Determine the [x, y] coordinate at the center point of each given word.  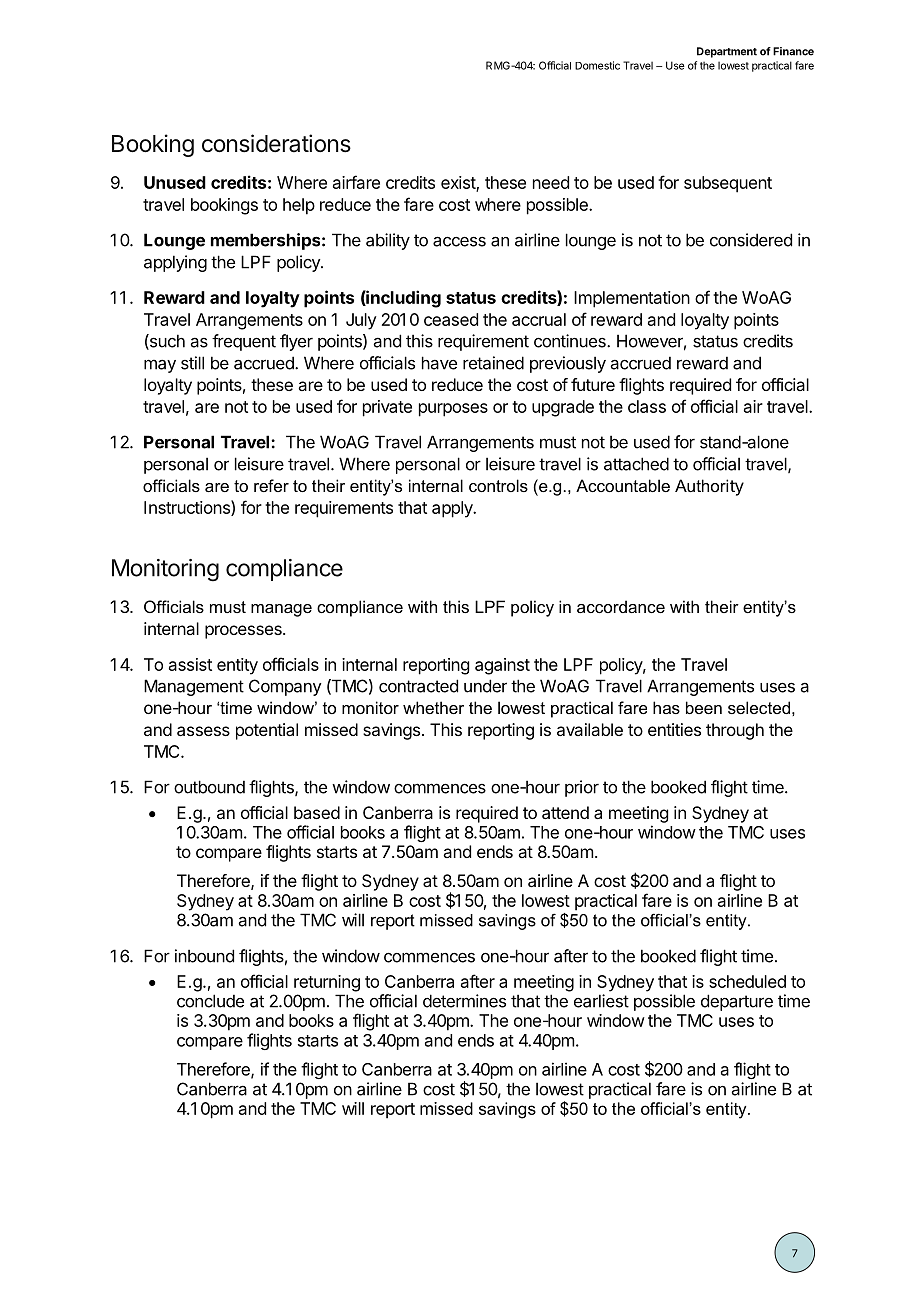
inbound [204, 956]
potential [267, 731]
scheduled [747, 981]
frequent [244, 342]
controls [498, 485]
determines [464, 1001]
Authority [709, 487]
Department [727, 52]
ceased [451, 319]
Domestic [597, 65]
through [735, 731]
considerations [276, 143]
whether [433, 707]
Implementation [632, 299]
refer [271, 485]
